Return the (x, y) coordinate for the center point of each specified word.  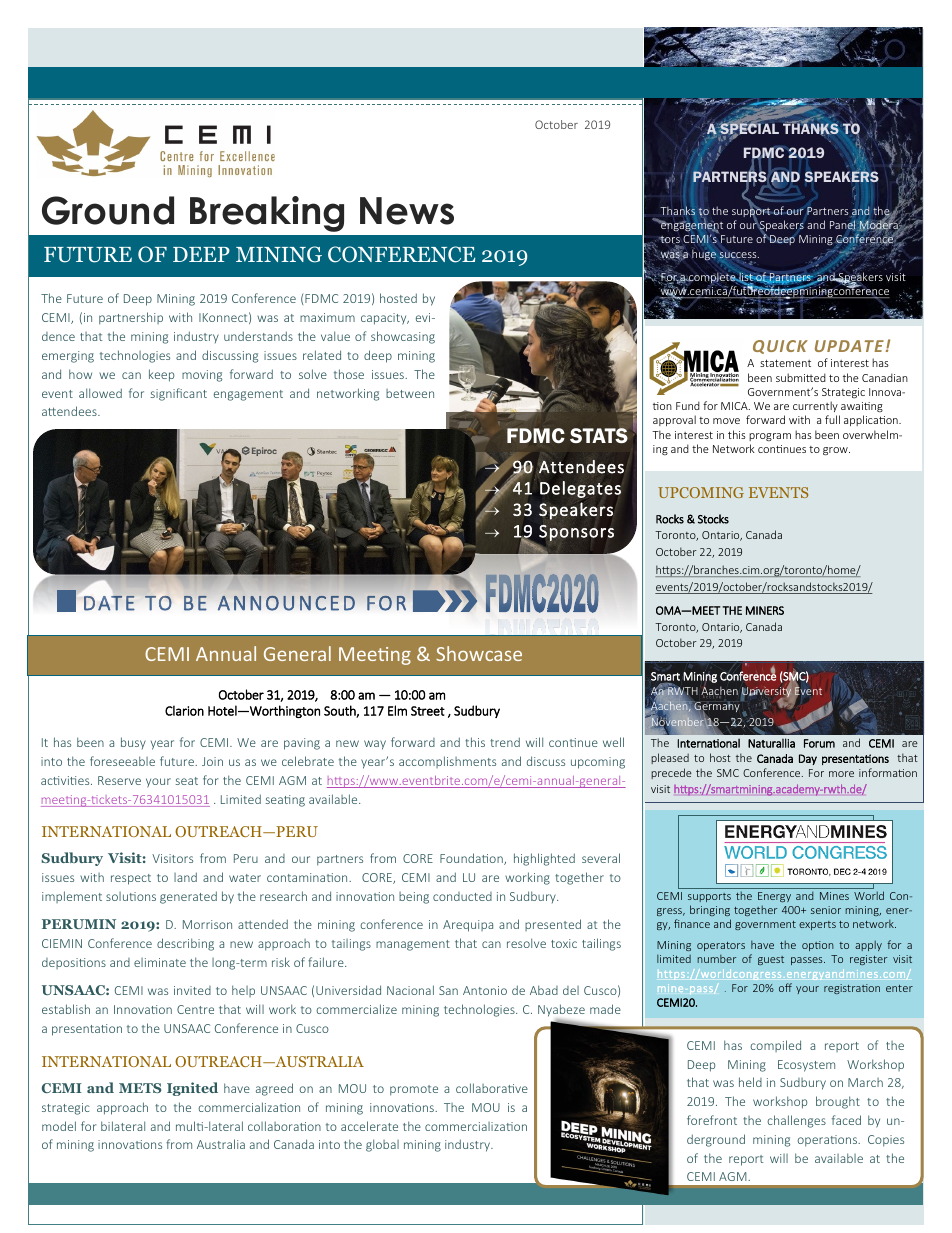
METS (140, 1088)
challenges (796, 1121)
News (407, 211)
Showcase (479, 653)
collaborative (492, 1088)
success (738, 256)
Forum (819, 743)
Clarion (184, 710)
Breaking (267, 214)
